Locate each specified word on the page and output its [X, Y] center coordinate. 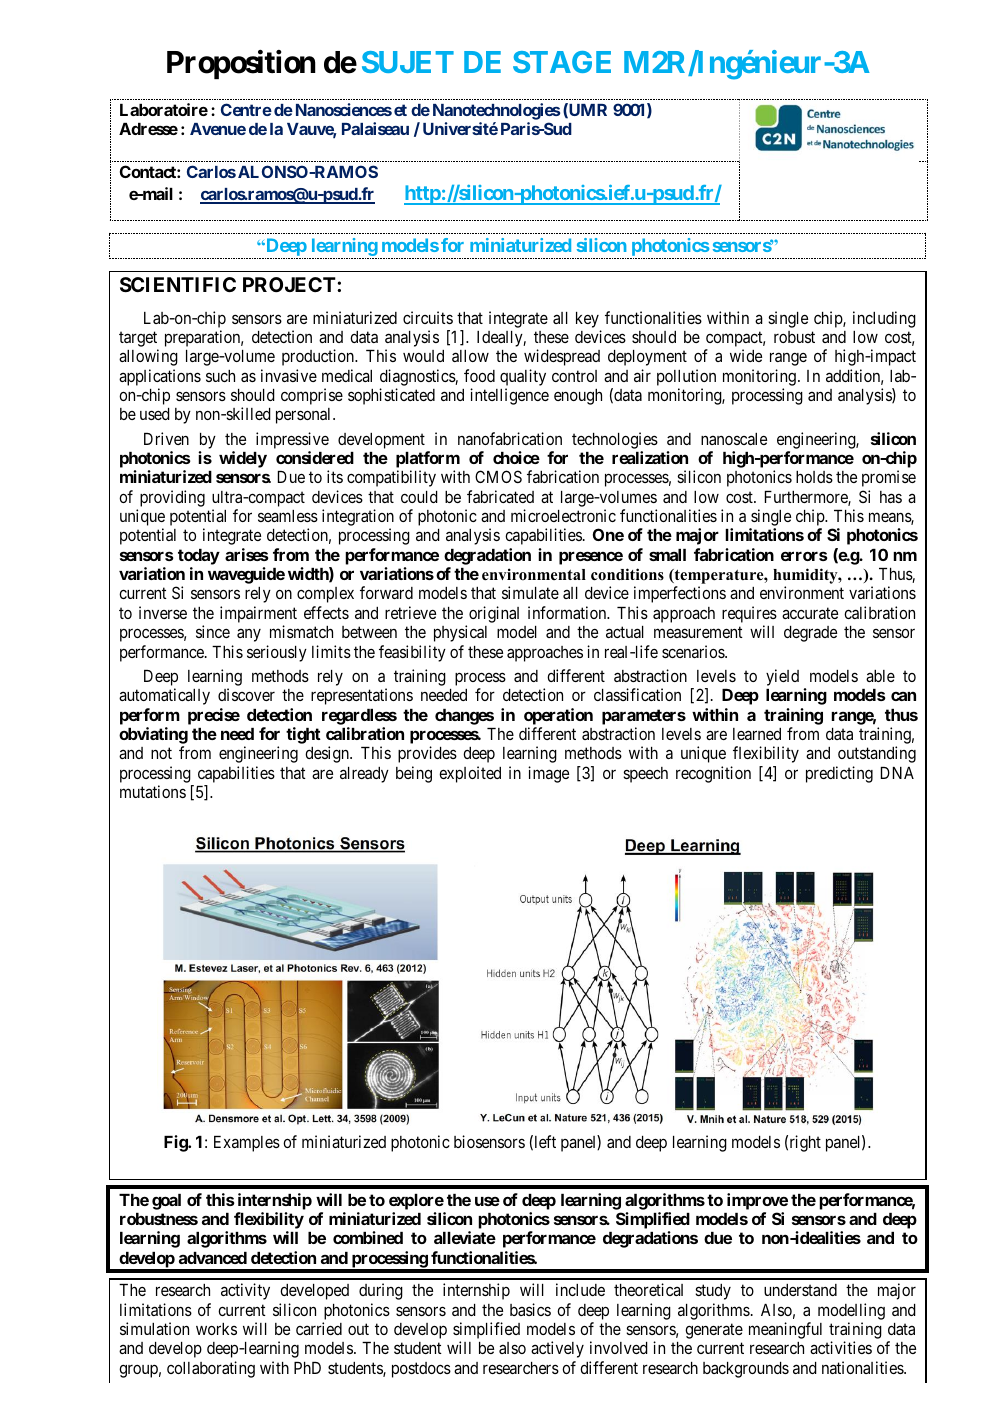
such [220, 376]
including [884, 319]
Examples [247, 1144]
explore [416, 1202]
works [216, 1329]
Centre [246, 109]
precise [214, 716]
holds [814, 477]
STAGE [562, 62]
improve [757, 1201]
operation [558, 716]
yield [782, 677]
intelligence [509, 396]
